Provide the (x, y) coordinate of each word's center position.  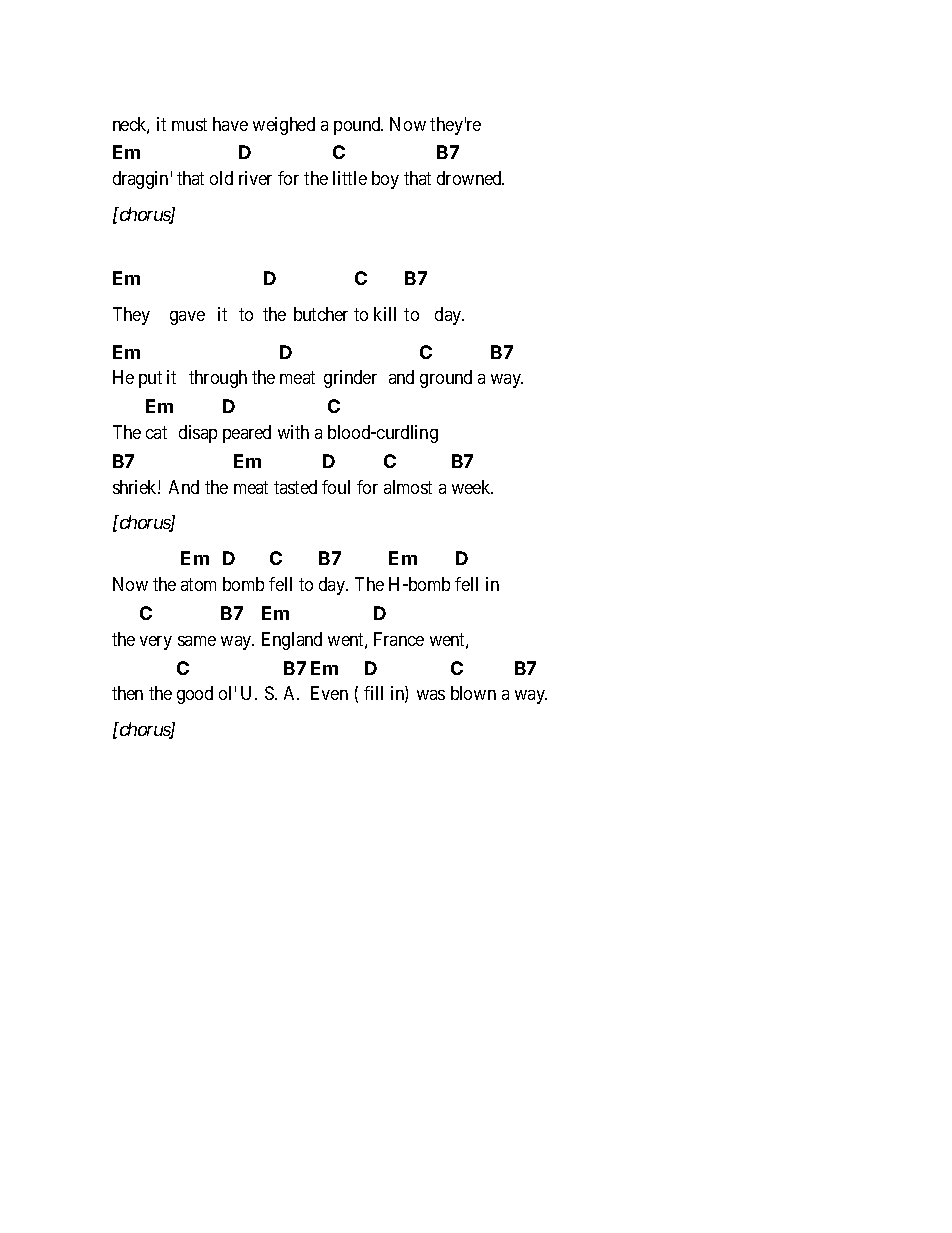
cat (156, 432)
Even (329, 693)
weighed (284, 126)
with (293, 432)
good (195, 695)
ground (446, 379)
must (189, 124)
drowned (470, 178)
